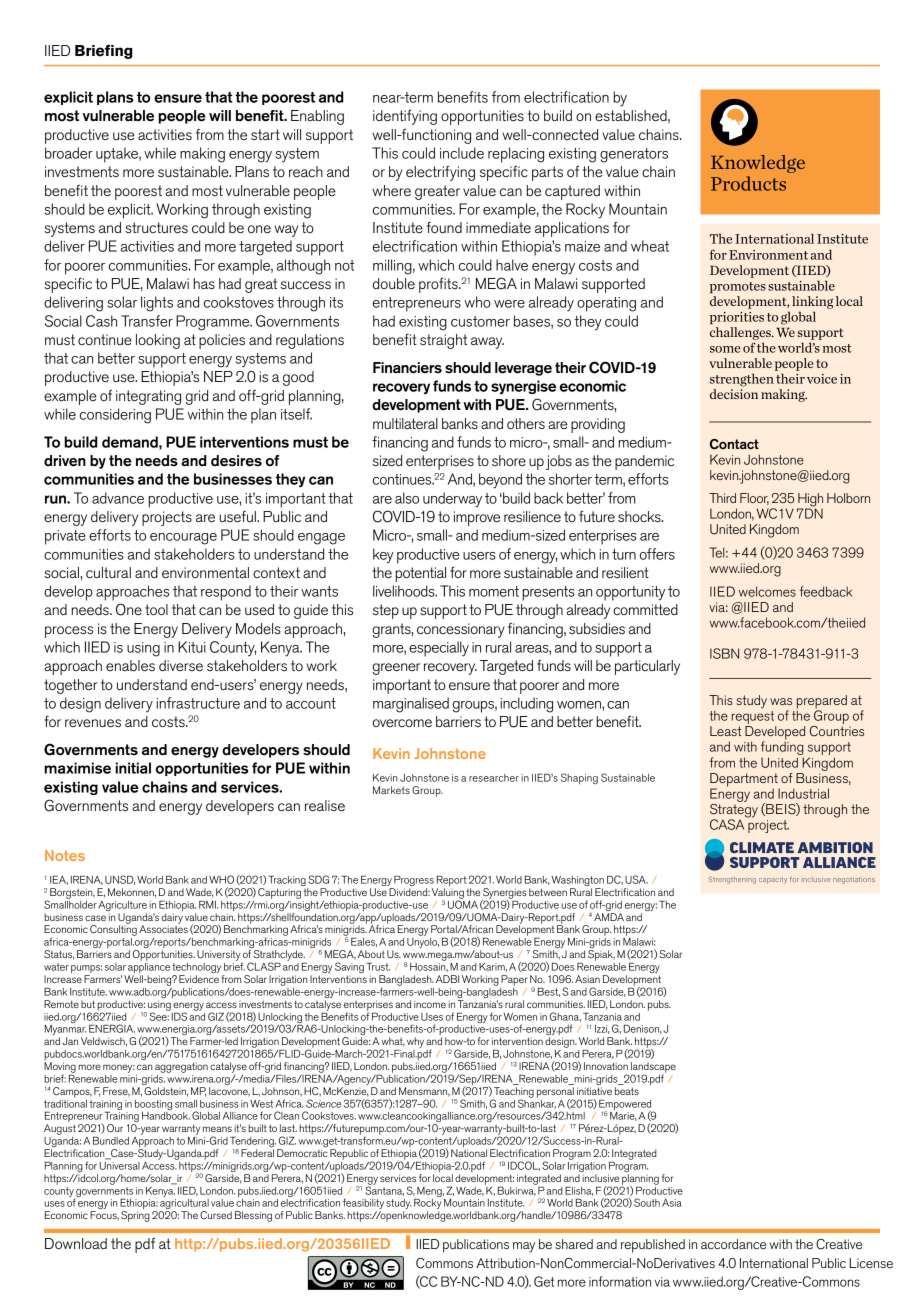  Describe the element at coordinates (183, 539) in the screenshot. I see `encourage` at that location.
